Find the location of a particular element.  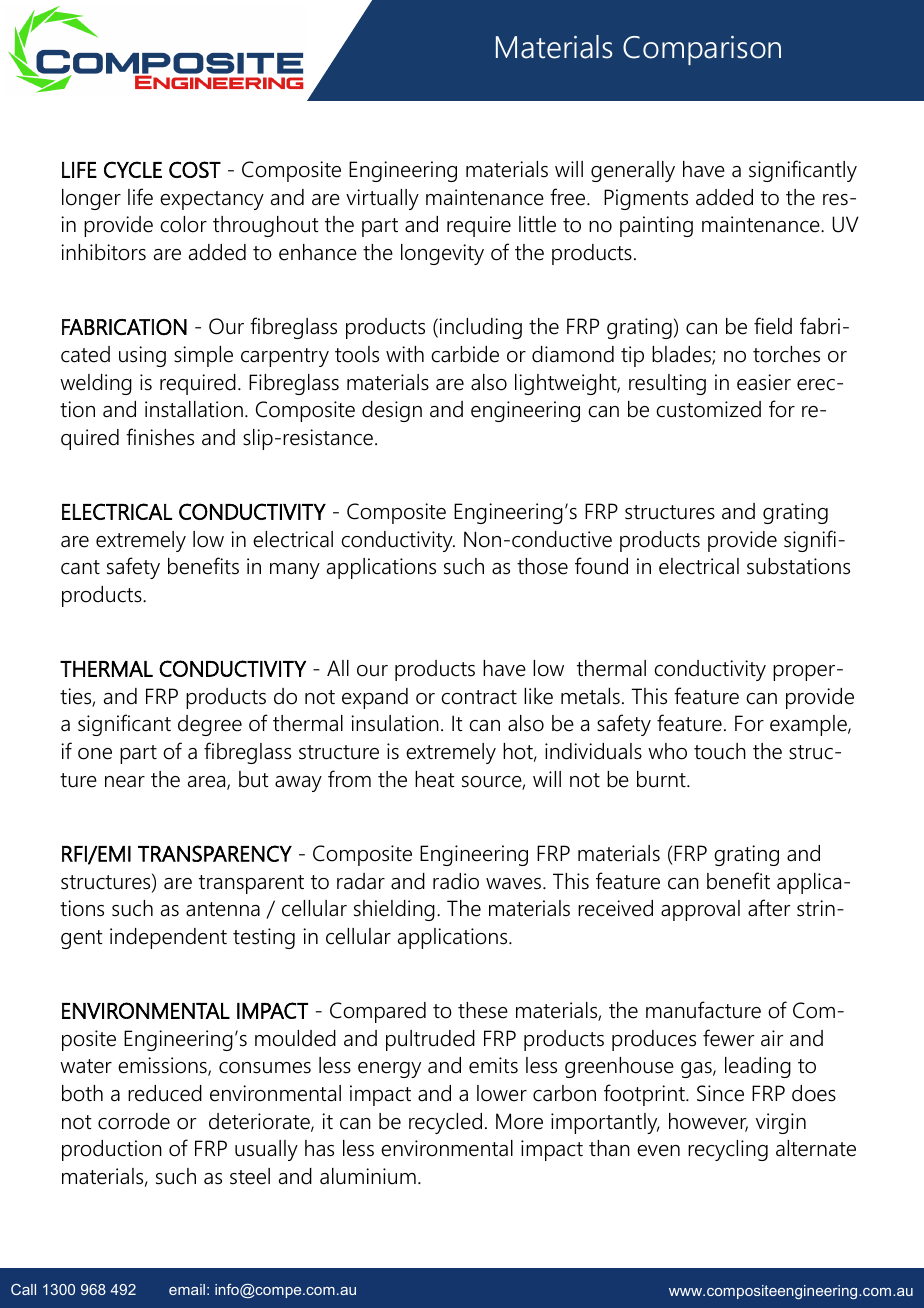

customized is located at coordinates (708, 409).
